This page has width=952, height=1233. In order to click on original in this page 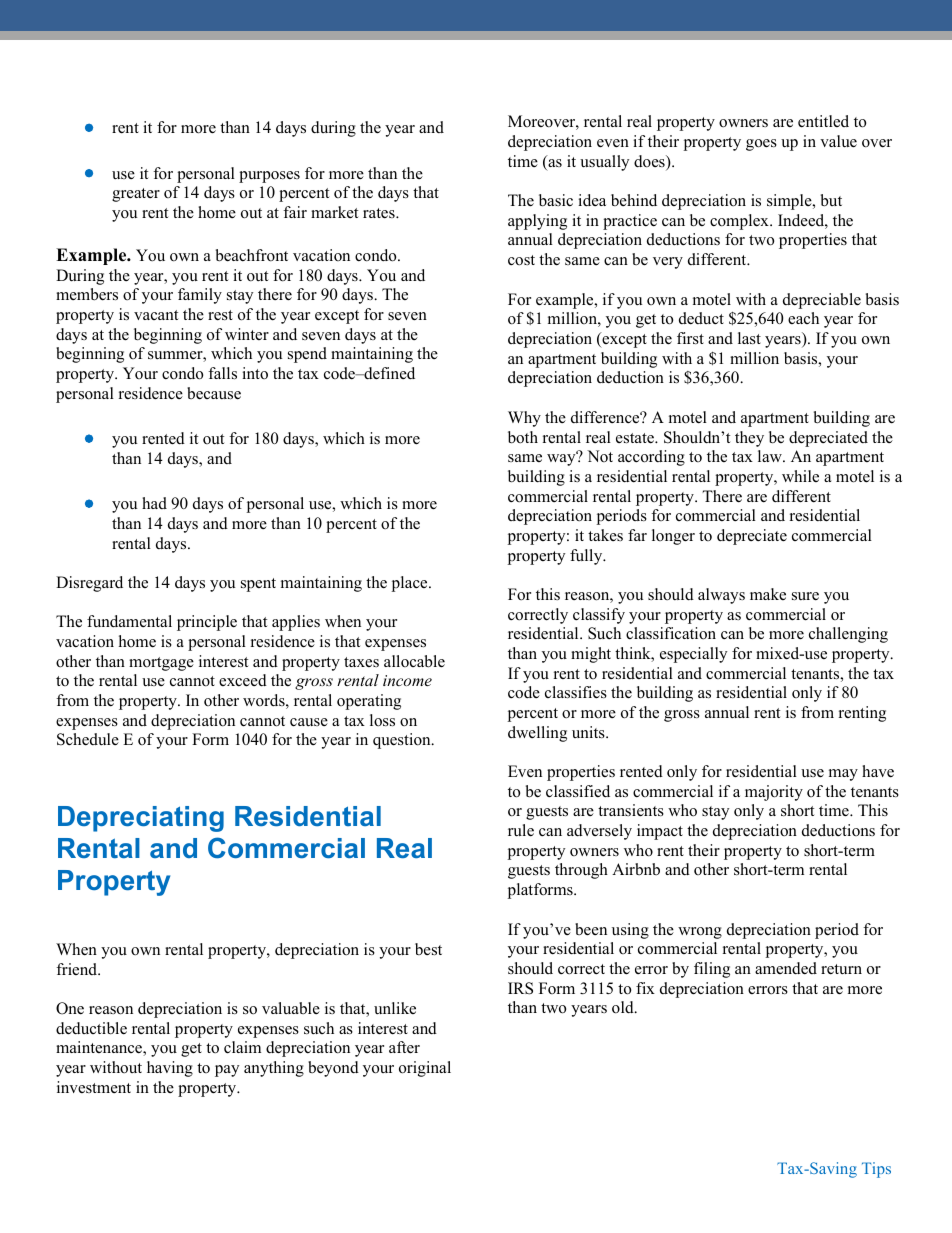, I will do `click(425, 1069)`.
